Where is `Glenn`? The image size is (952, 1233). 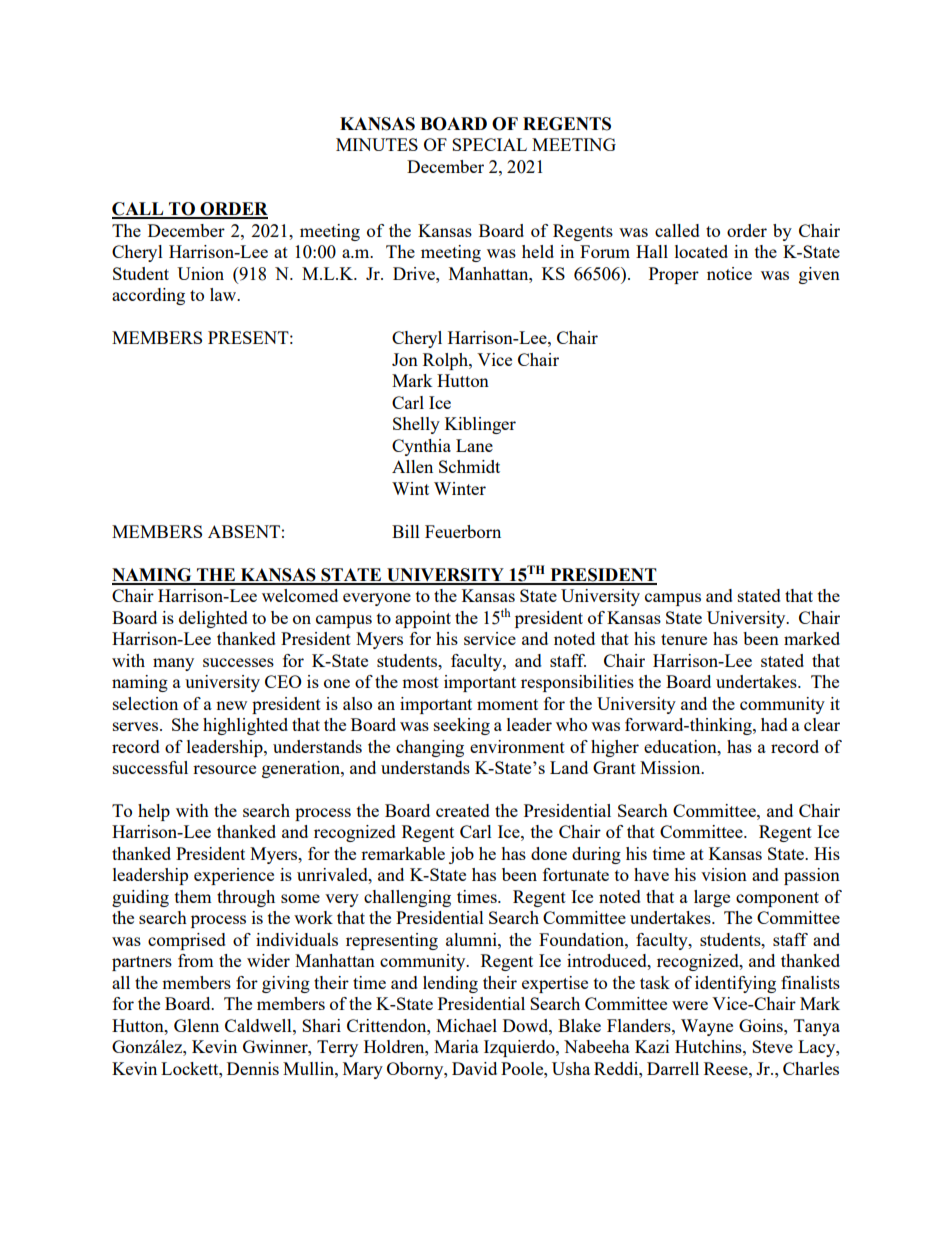 Glenn is located at coordinates (196, 1025).
